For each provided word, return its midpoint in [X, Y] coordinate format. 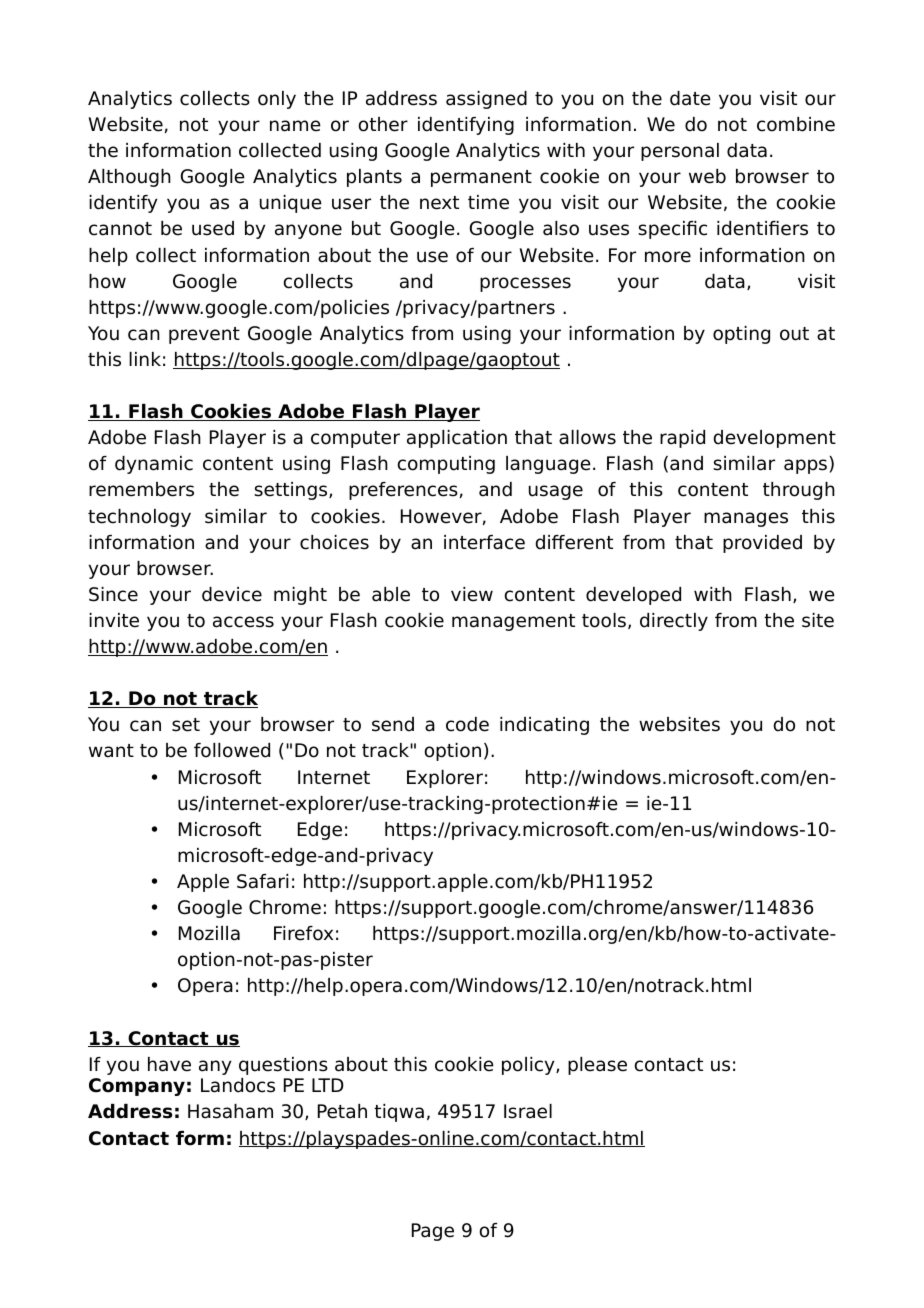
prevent [204, 335]
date [690, 98]
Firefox [303, 933]
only [277, 100]
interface [484, 542]
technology [139, 518]
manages [746, 519]
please [597, 1066]
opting [741, 335]
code [467, 724]
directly [674, 622]
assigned [486, 100]
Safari [262, 881]
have [169, 1064]
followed [232, 750]
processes [525, 284]
